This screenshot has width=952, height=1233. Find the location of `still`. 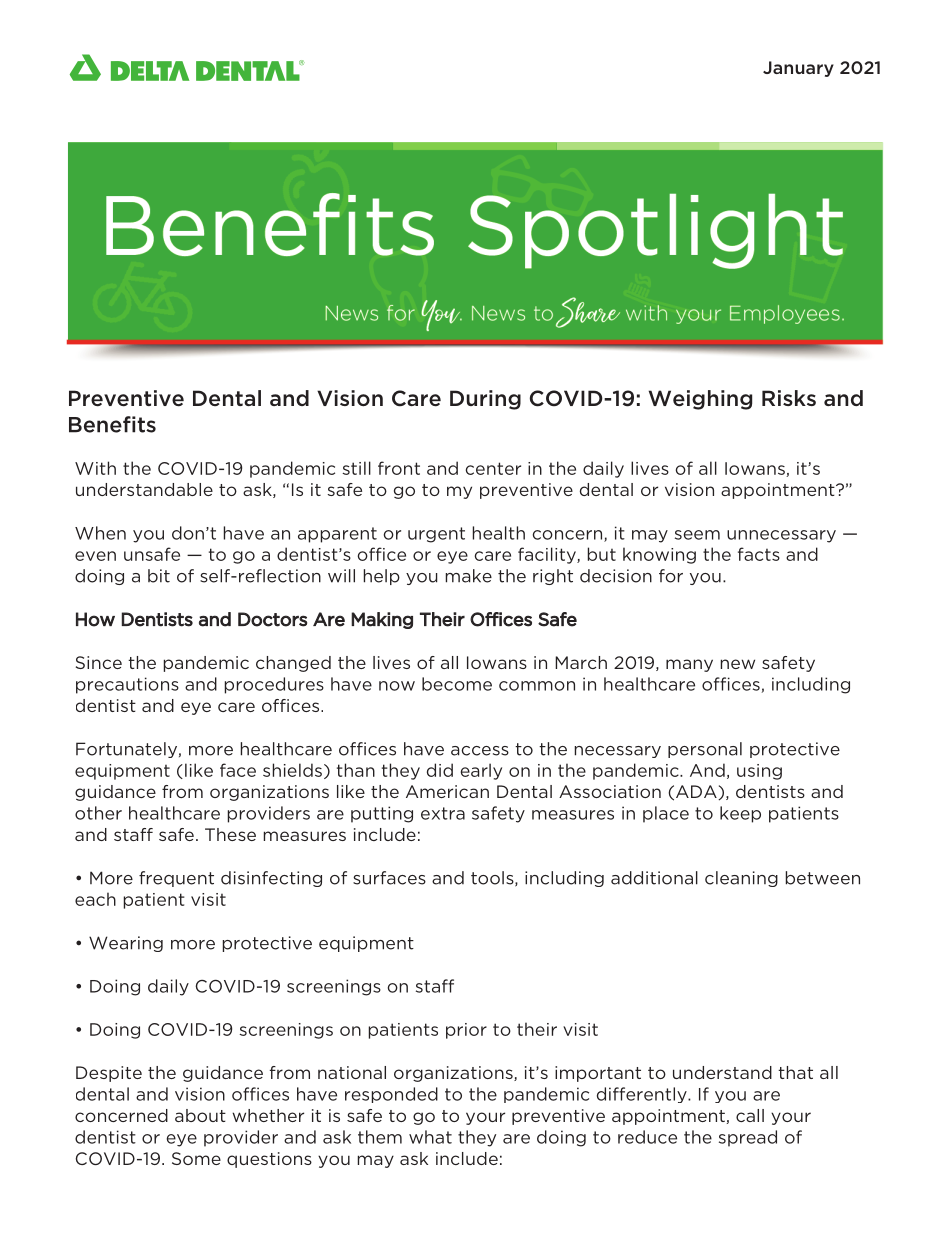

still is located at coordinates (356, 468).
